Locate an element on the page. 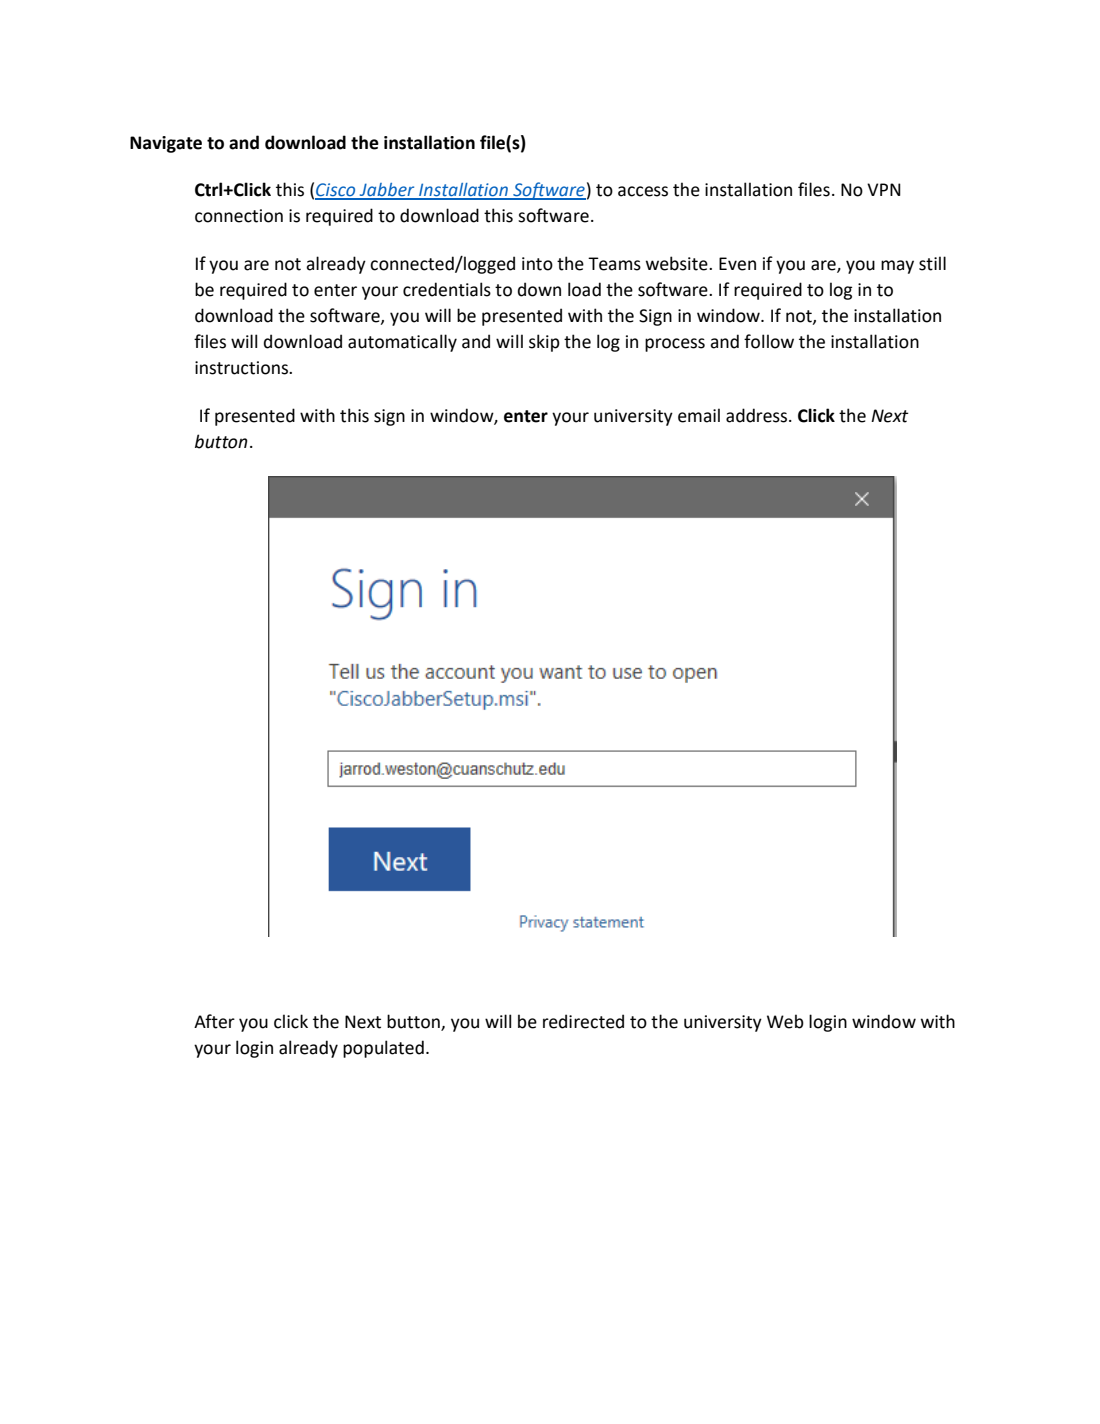 The height and width of the document is (1424, 1100). may is located at coordinates (897, 267).
